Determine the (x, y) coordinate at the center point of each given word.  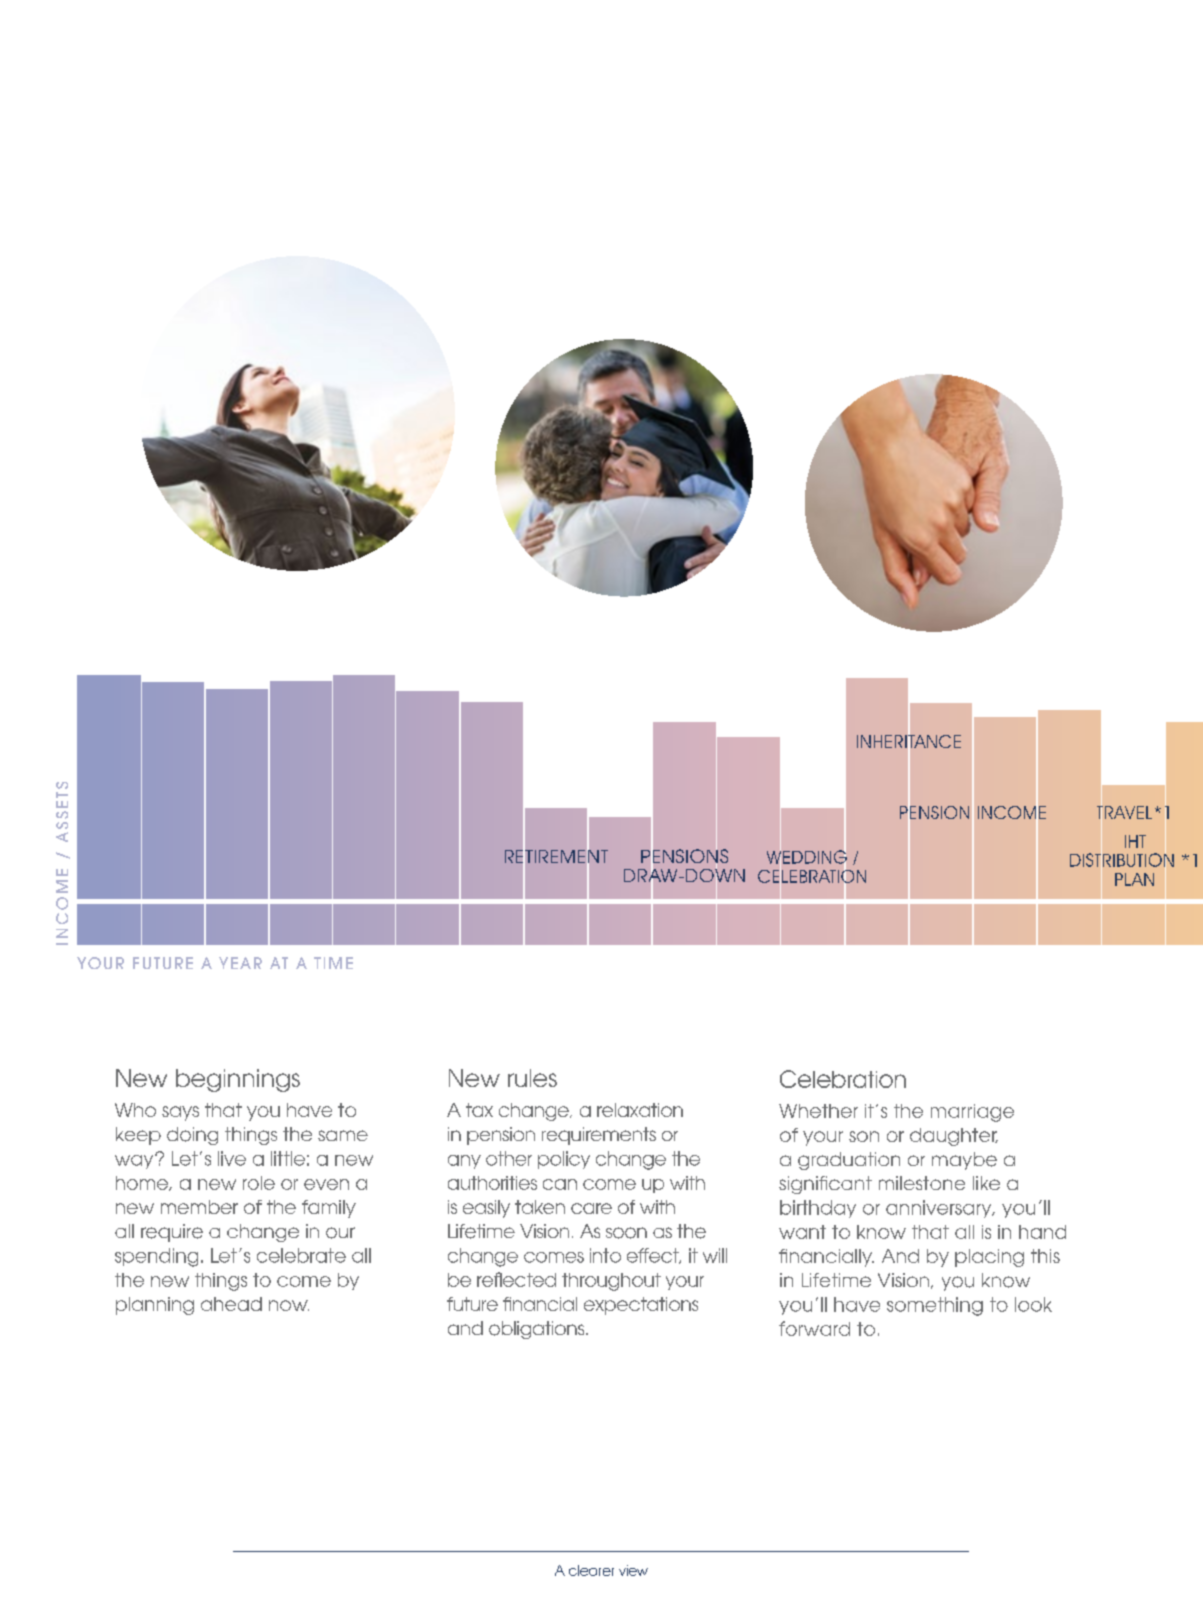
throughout (611, 1282)
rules (532, 1078)
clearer (591, 1570)
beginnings (238, 1080)
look (1033, 1304)
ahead (231, 1304)
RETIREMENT (556, 856)
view (633, 1570)
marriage (972, 1113)
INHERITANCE (909, 741)
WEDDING (807, 857)
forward (814, 1328)
